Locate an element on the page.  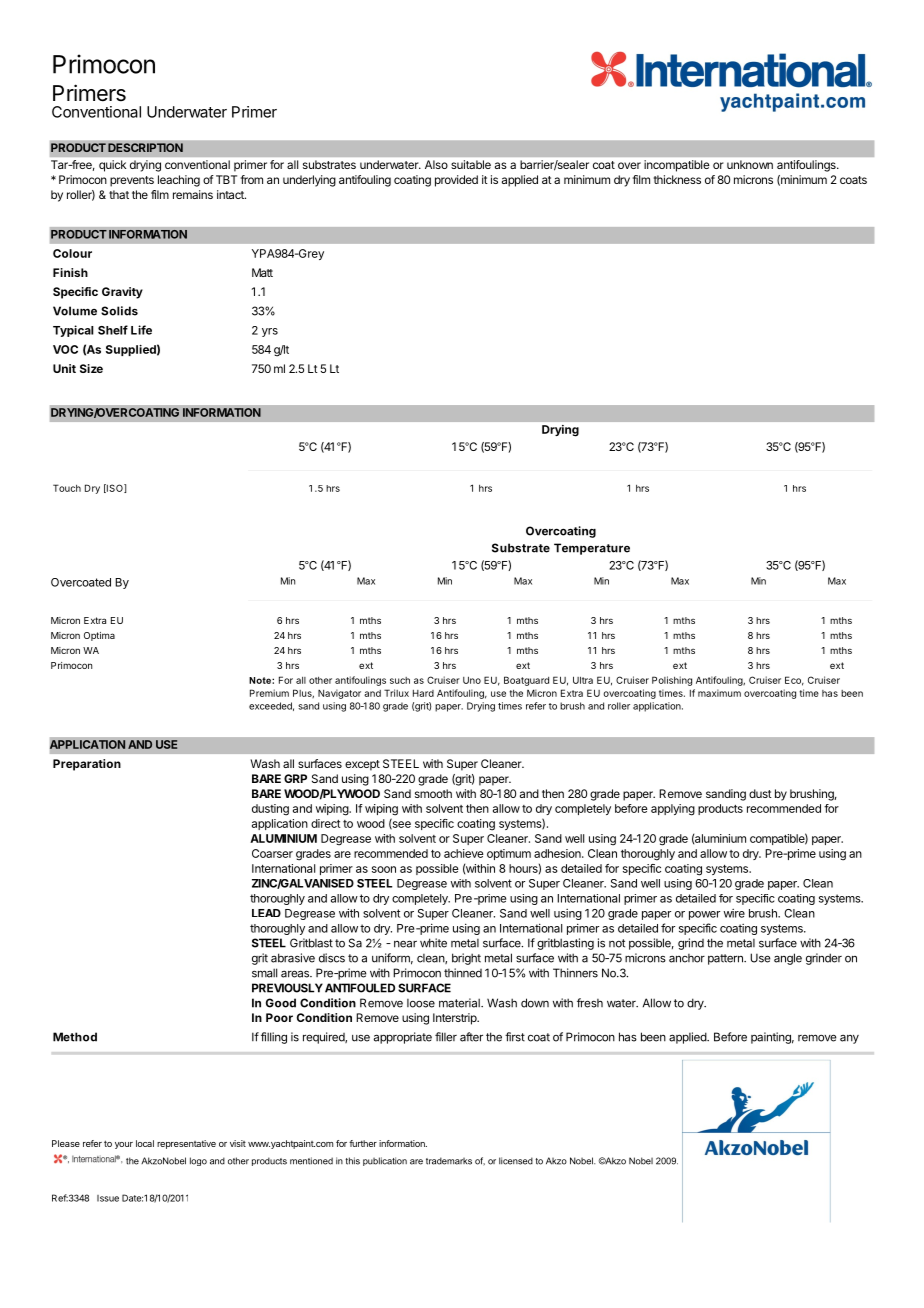
maximum is located at coordinates (719, 693).
